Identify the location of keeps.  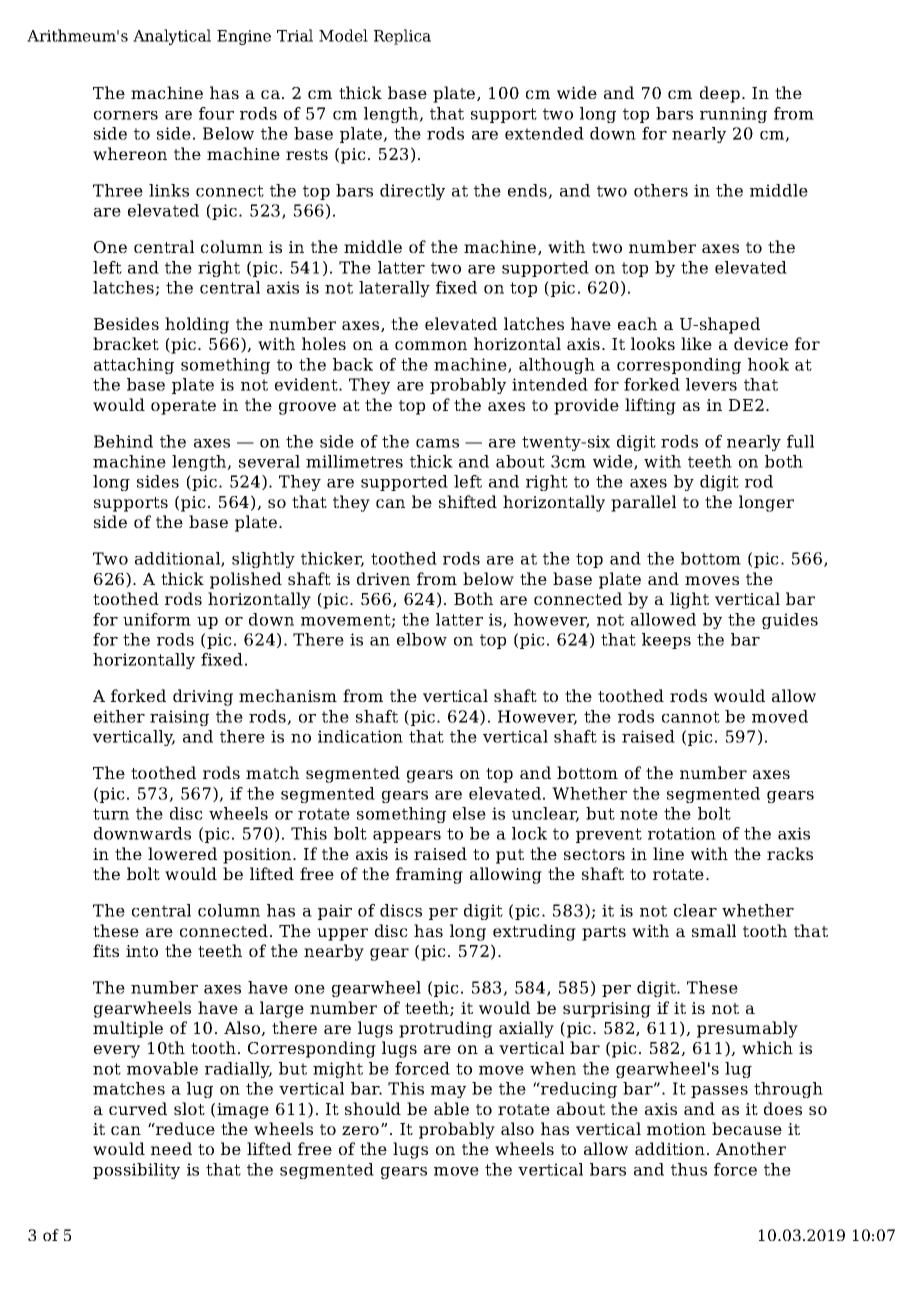
(666, 641).
